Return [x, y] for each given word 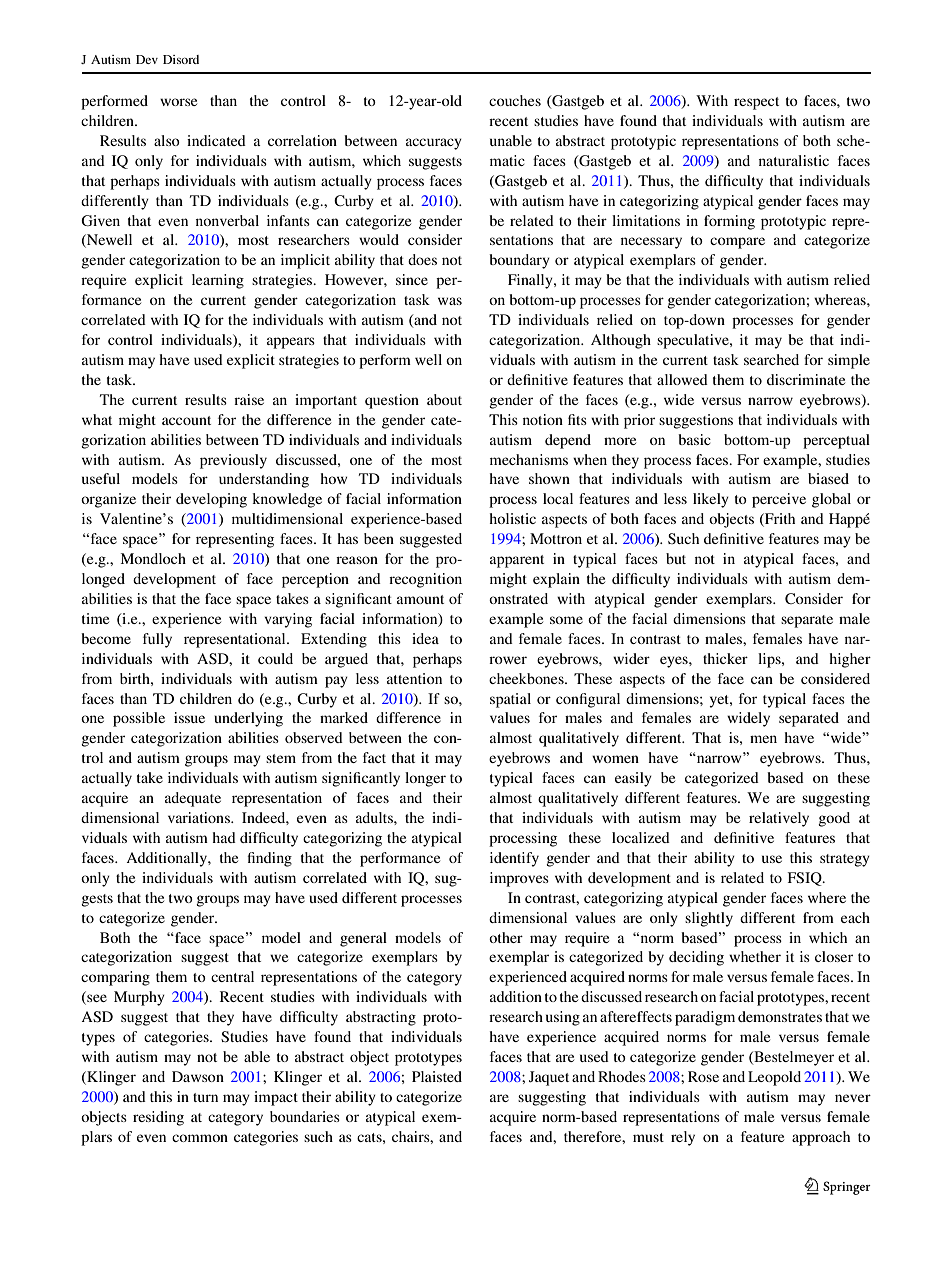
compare [737, 243]
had [224, 837]
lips [770, 660]
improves [519, 879]
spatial [510, 700]
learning [218, 281]
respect [756, 103]
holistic [512, 518]
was [450, 301]
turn [205, 1097]
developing [211, 500]
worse [178, 102]
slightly [709, 919]
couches [515, 100]
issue [189, 717]
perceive [779, 500]
